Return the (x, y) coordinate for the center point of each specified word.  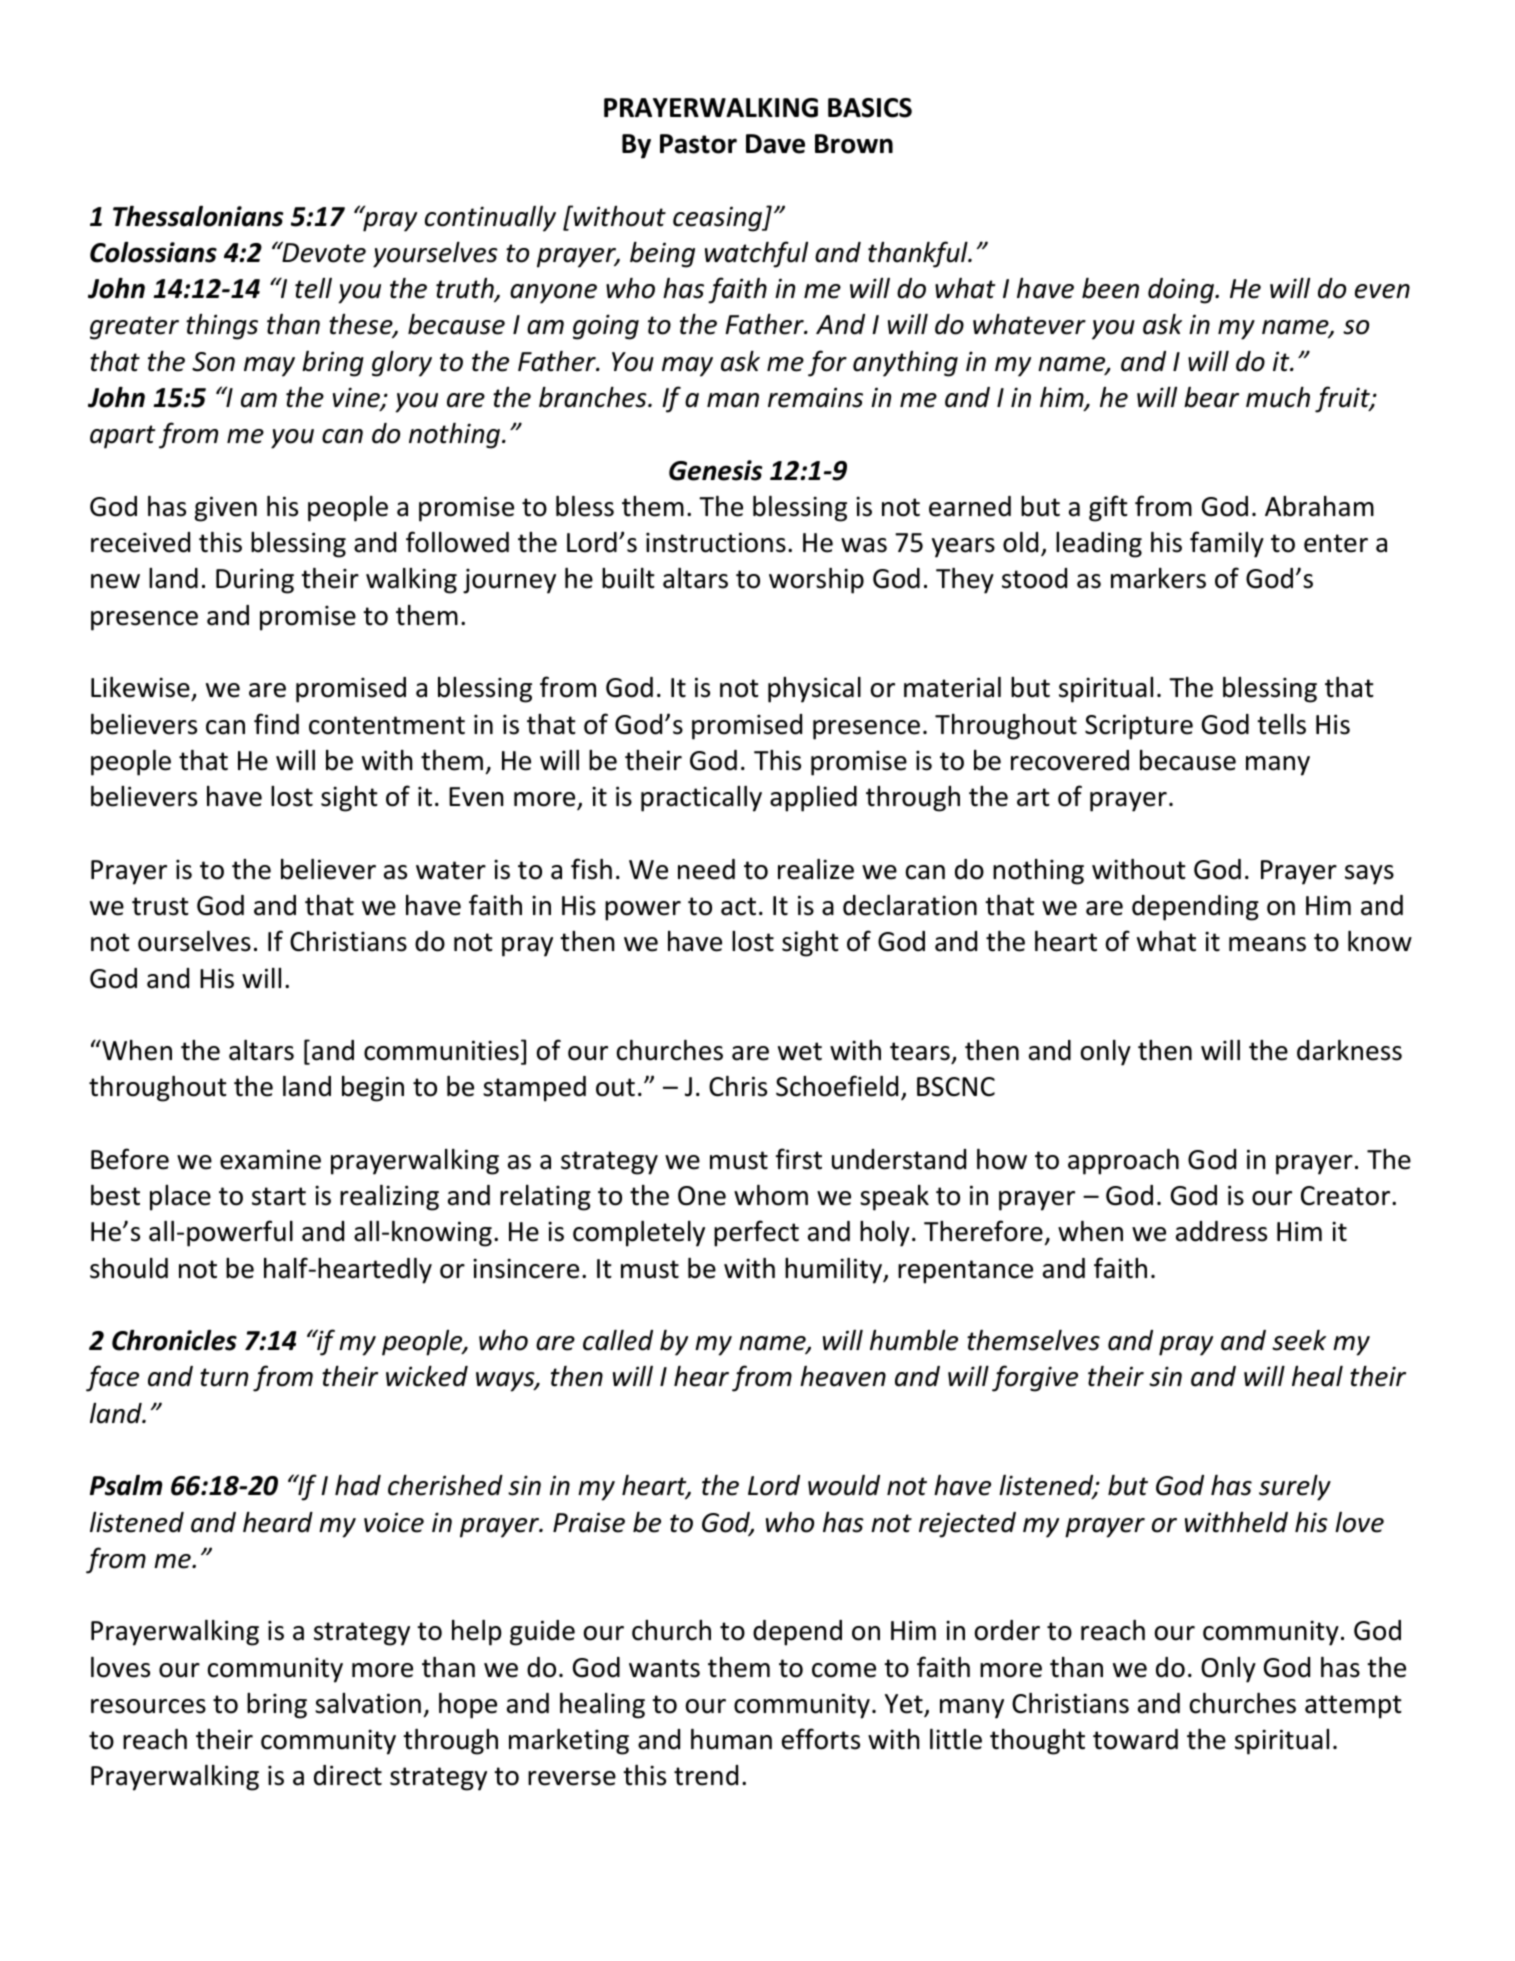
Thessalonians (198, 216)
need (706, 869)
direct (348, 1775)
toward (1135, 1739)
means (1267, 944)
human (731, 1739)
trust (160, 906)
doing (1182, 291)
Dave (775, 144)
